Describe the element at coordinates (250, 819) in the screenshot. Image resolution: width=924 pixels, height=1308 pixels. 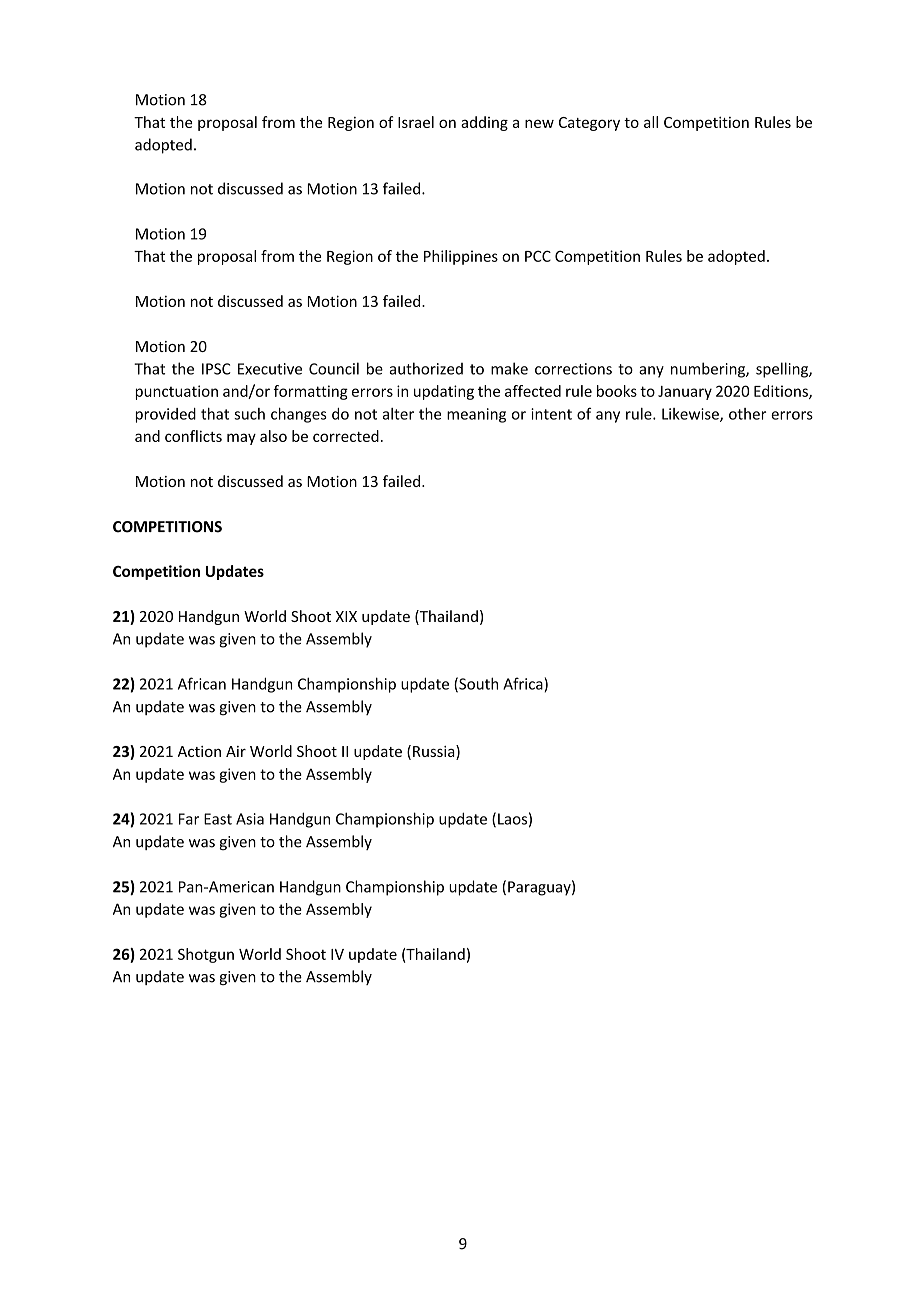
I see `Asia` at that location.
